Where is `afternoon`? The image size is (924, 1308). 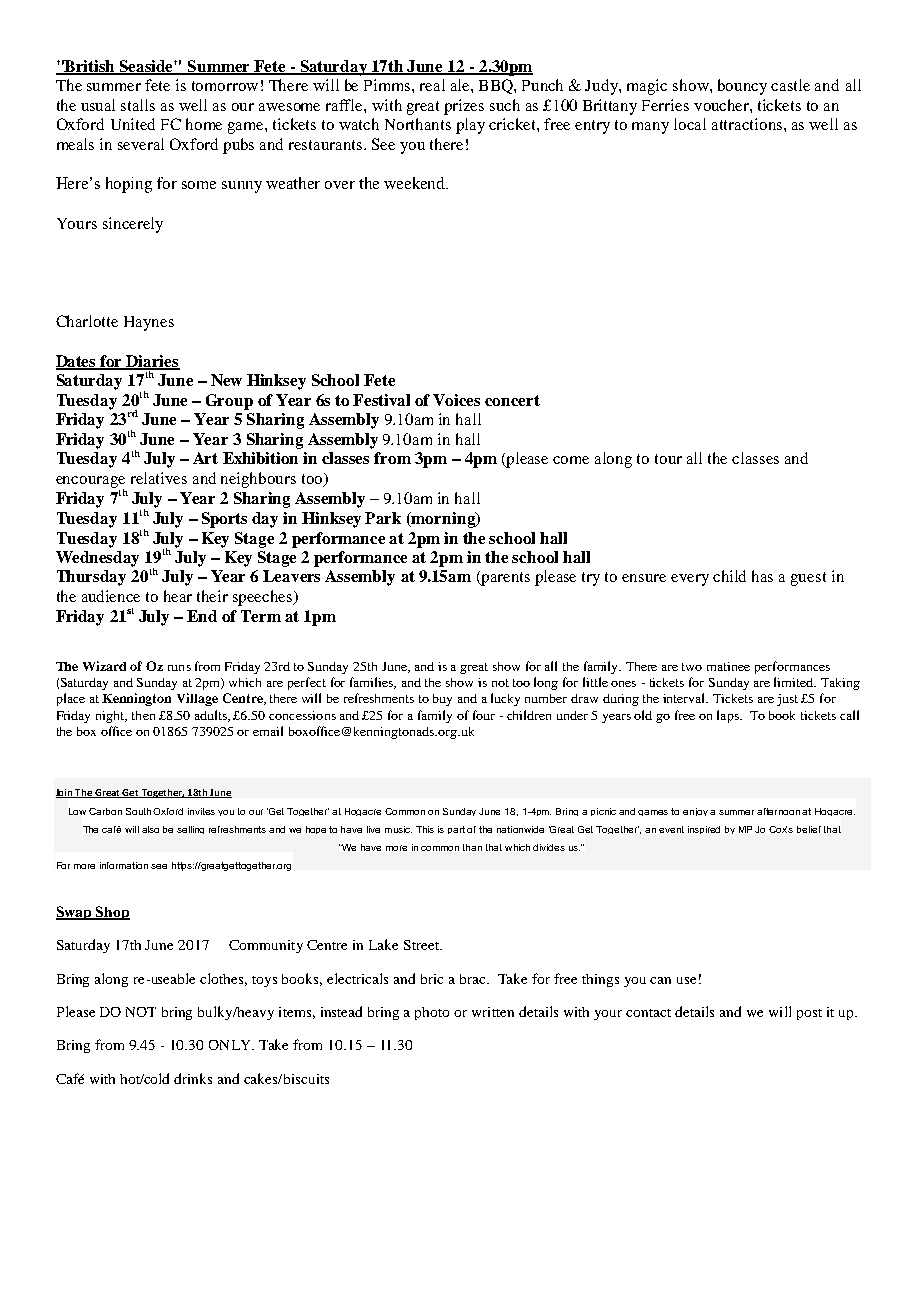
afternoon is located at coordinates (778, 811).
